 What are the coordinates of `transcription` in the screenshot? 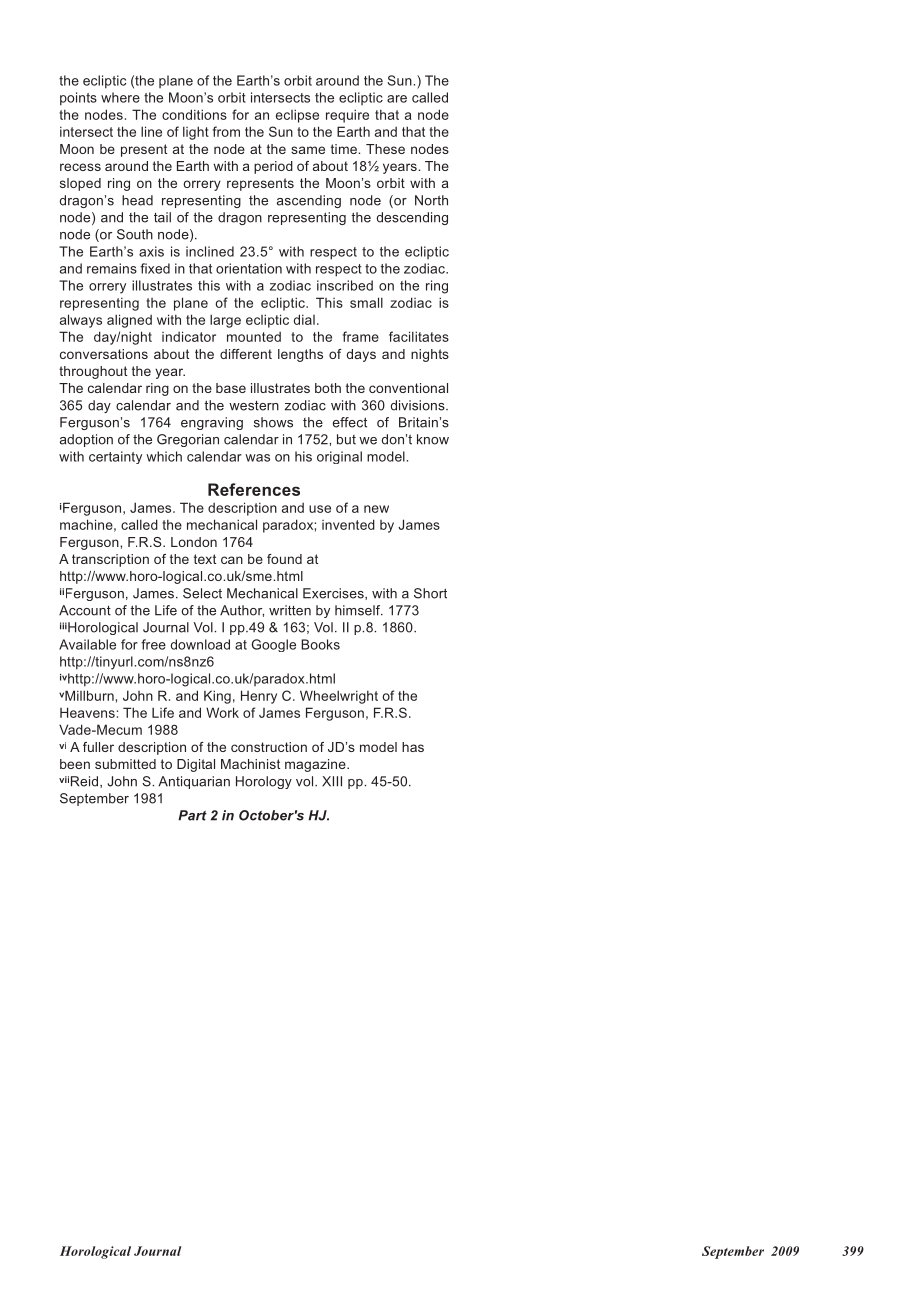 It's located at (110, 560).
